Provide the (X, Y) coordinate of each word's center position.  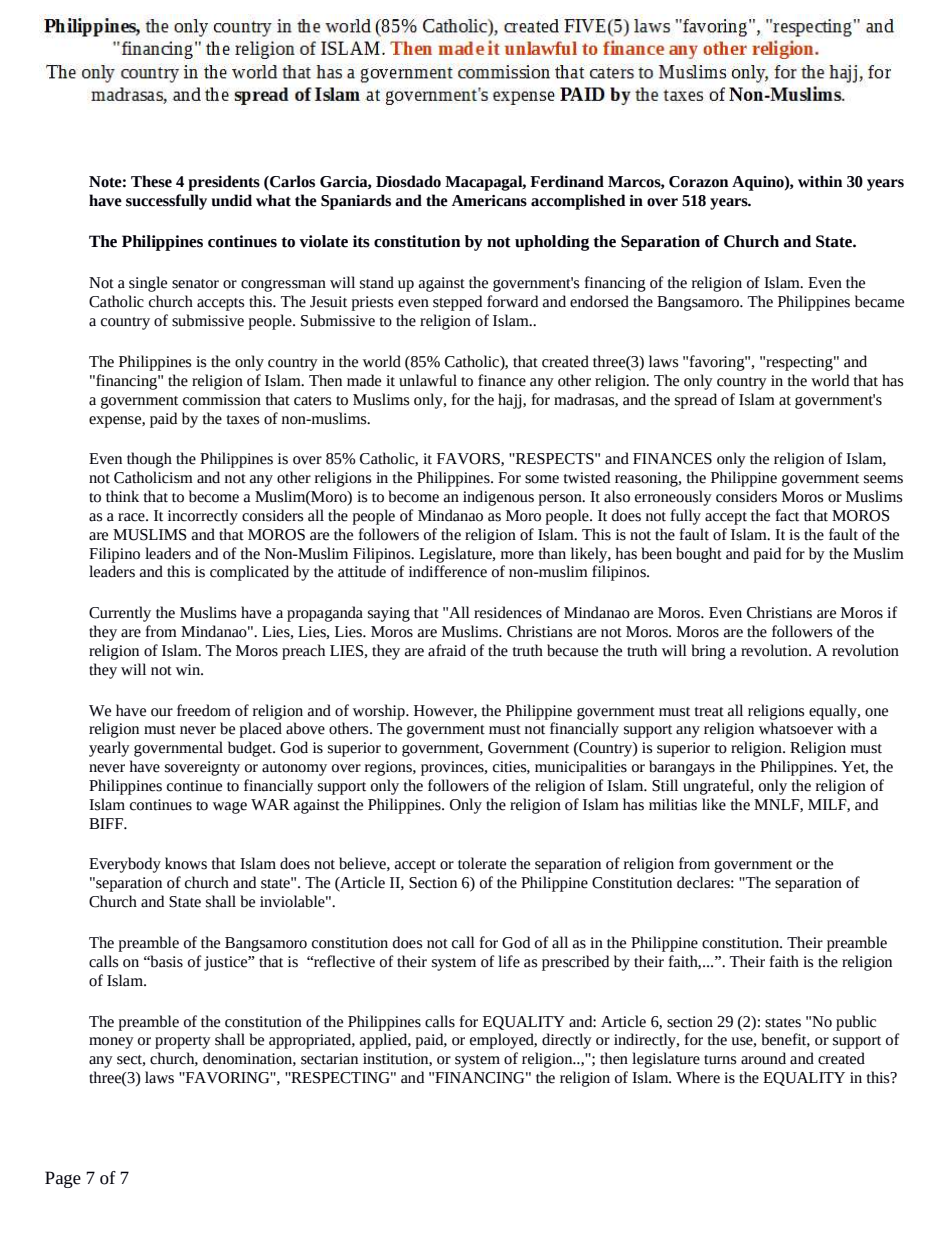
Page (63, 1179)
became (879, 301)
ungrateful (717, 787)
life (509, 961)
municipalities (581, 768)
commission (222, 400)
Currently (120, 614)
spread (696, 401)
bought (699, 555)
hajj (511, 401)
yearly (109, 749)
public (856, 1023)
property (183, 1042)
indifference (448, 571)
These (151, 181)
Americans (489, 201)
